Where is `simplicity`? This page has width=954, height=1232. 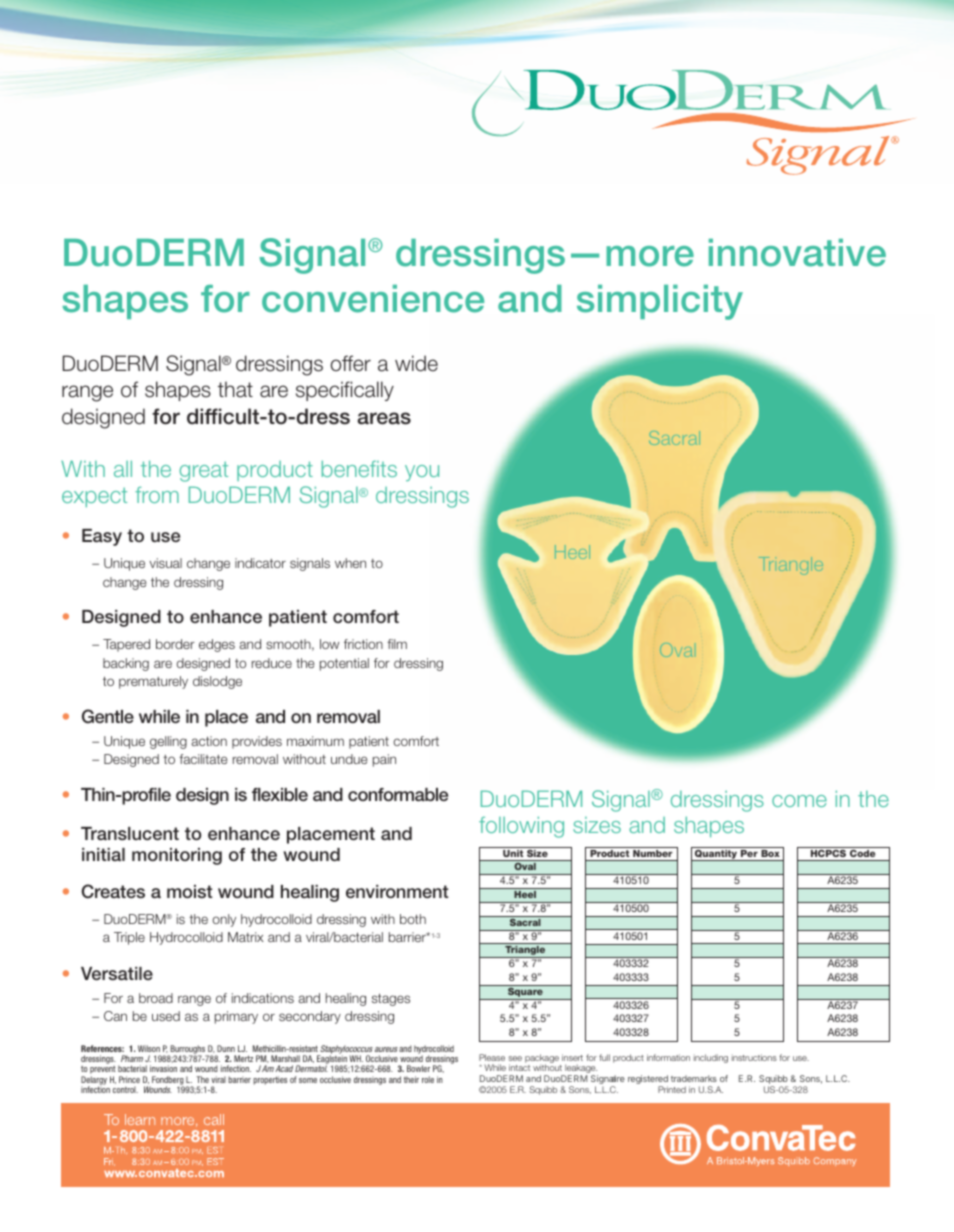 simplicity is located at coordinates (660, 302).
